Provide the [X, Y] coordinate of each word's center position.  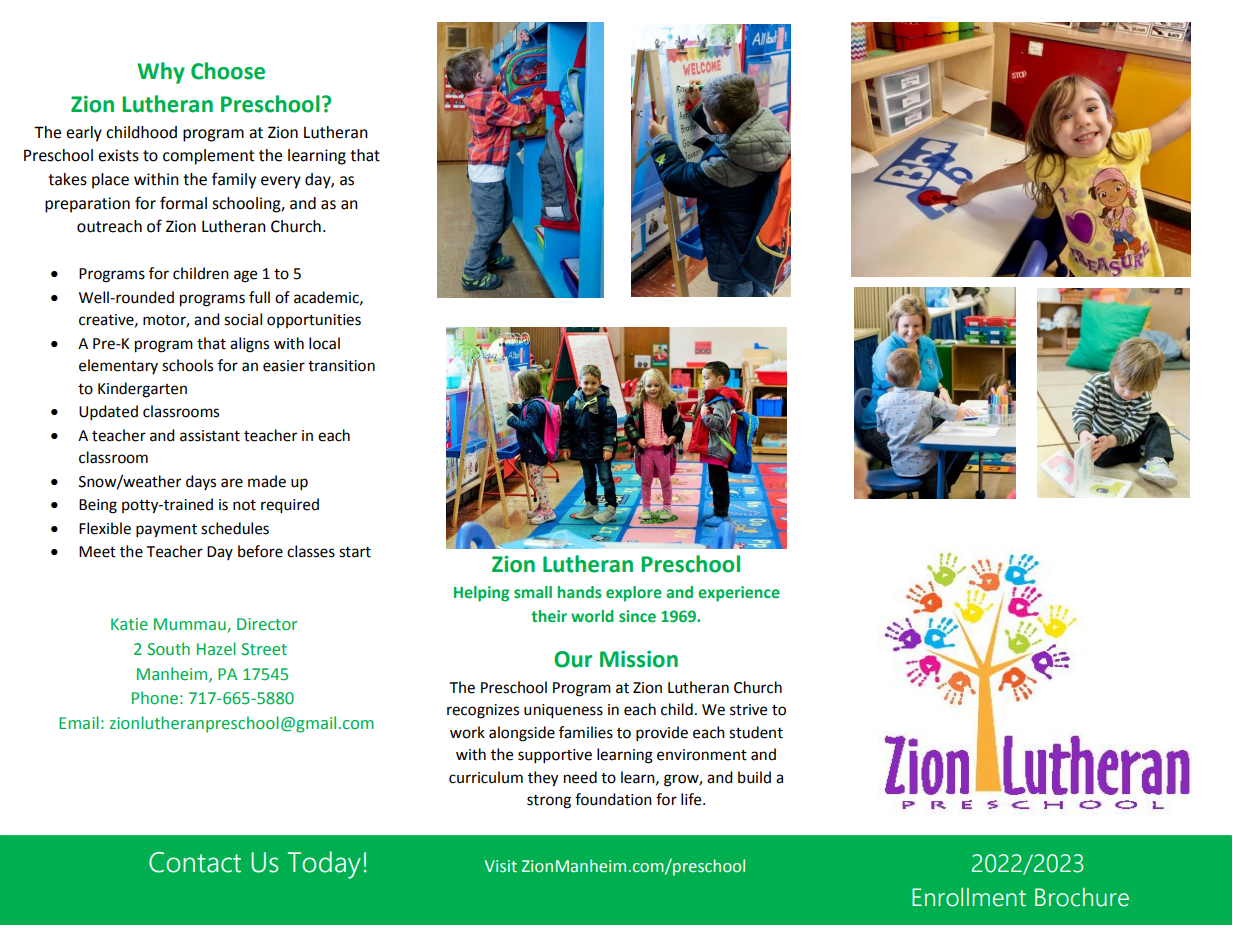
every [281, 182]
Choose [228, 71]
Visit [501, 866]
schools [187, 365]
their [549, 616]
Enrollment [969, 897]
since [637, 616]
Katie [129, 624]
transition [341, 366]
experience [739, 594]
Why [161, 73]
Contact [195, 862]
